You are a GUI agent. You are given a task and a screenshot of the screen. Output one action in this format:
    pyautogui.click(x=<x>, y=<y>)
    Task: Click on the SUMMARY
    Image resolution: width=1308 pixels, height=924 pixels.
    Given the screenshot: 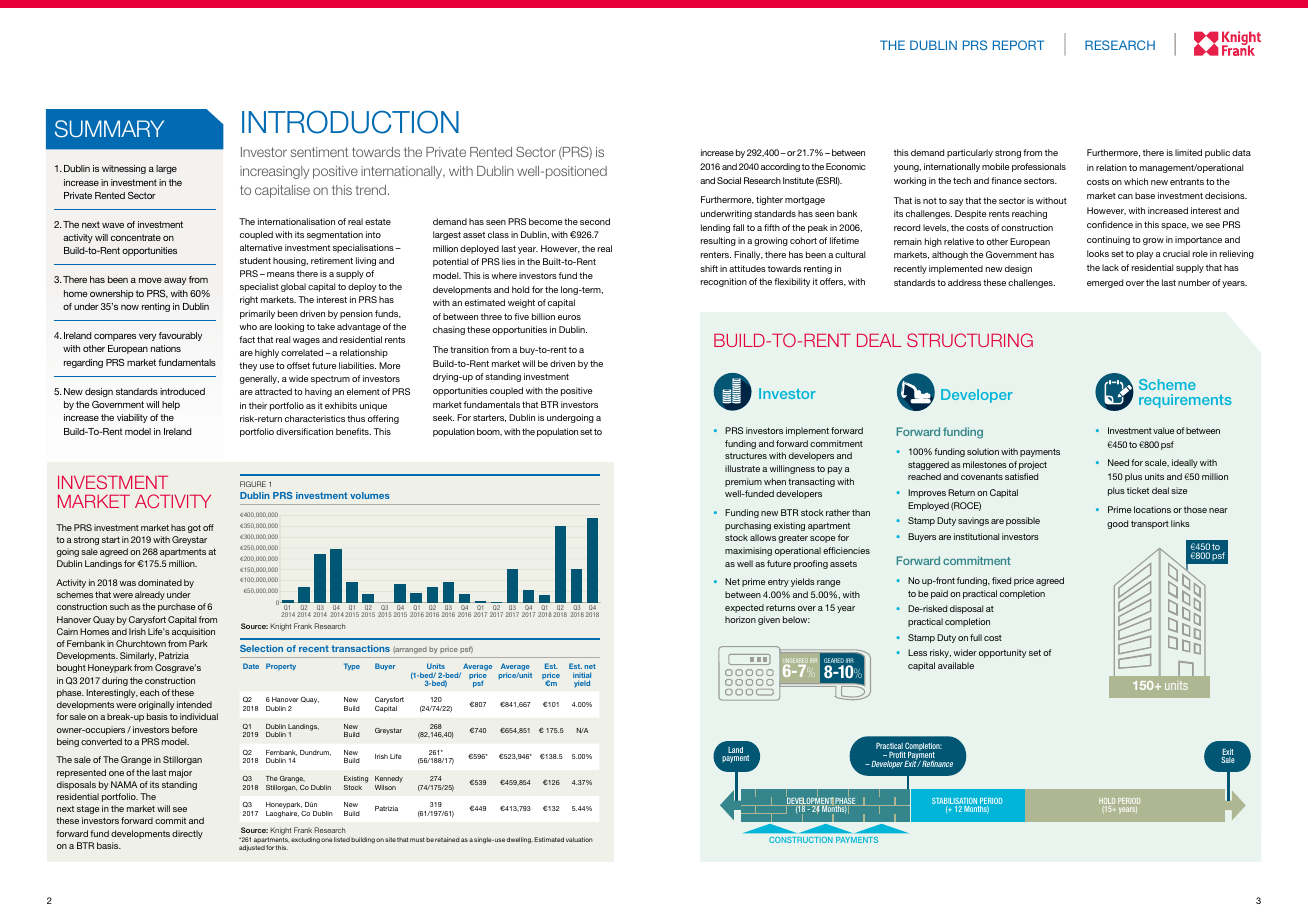 What is the action you would take?
    pyautogui.click(x=109, y=129)
